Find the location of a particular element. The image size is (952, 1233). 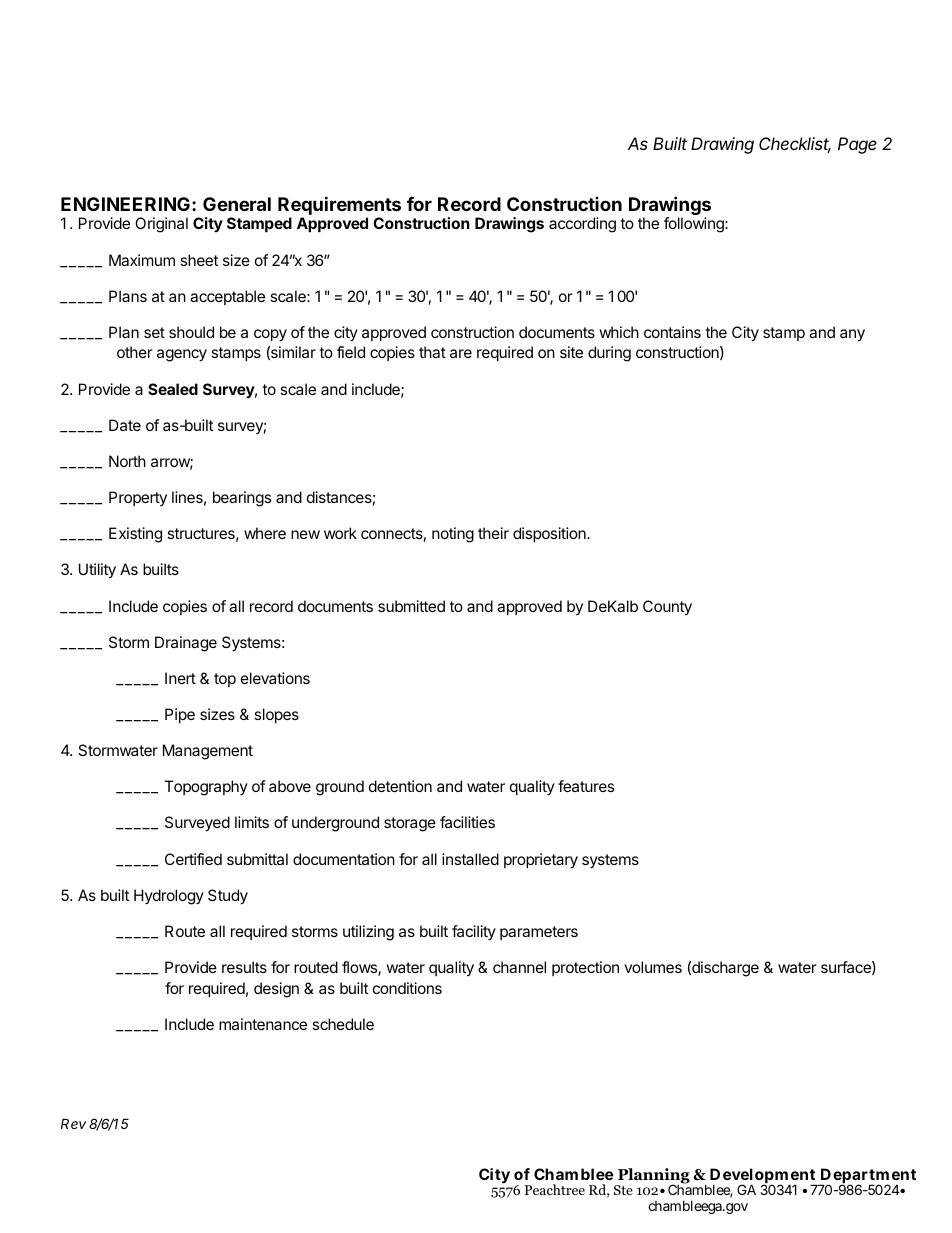

according is located at coordinates (582, 225).
